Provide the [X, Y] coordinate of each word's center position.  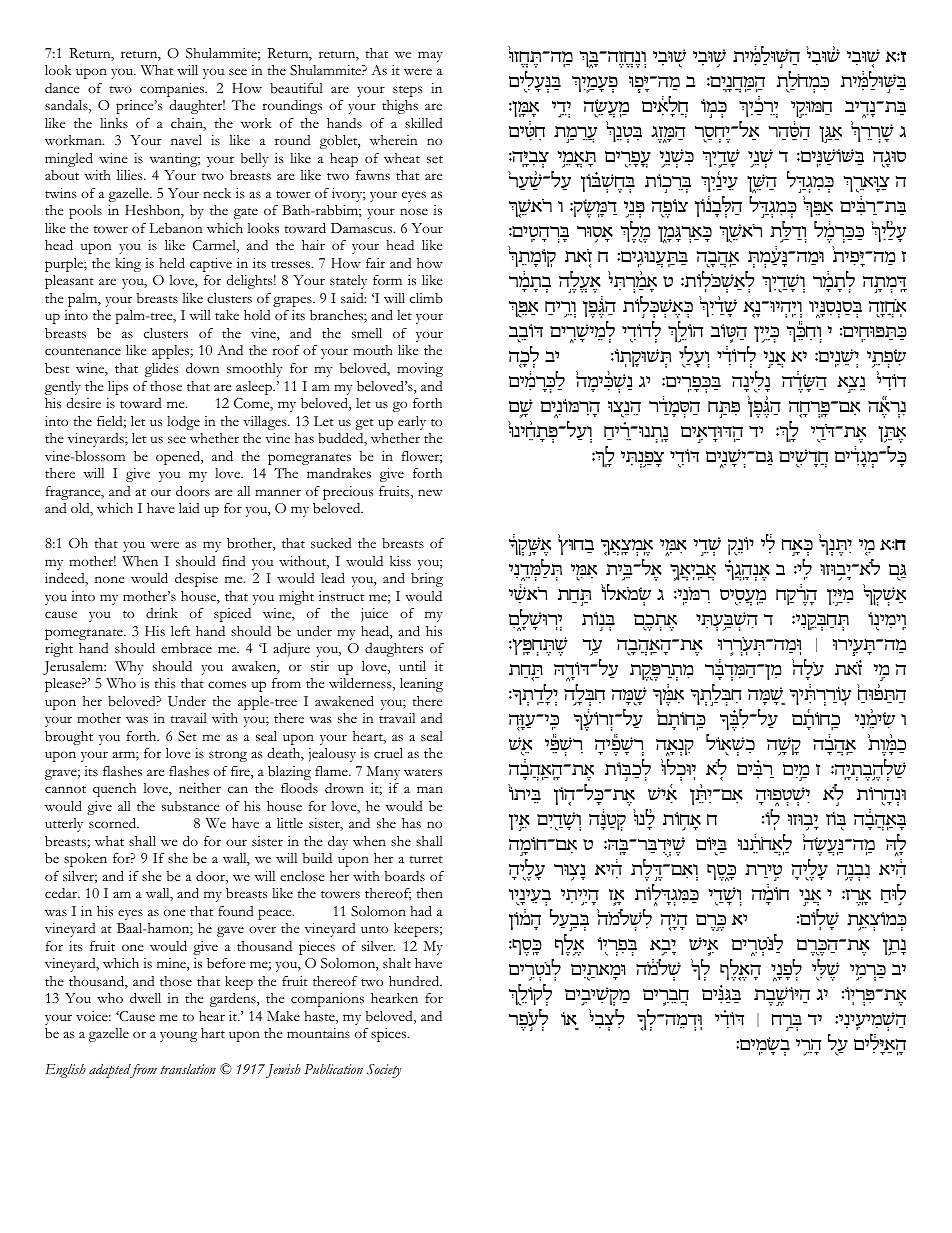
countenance [83, 352]
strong [228, 756]
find [234, 561]
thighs [400, 107]
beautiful [296, 88]
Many [383, 773]
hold [257, 315]
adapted [111, 1071]
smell [367, 333]
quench [114, 790]
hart [213, 1033]
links [114, 123]
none [110, 579]
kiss [400, 561]
